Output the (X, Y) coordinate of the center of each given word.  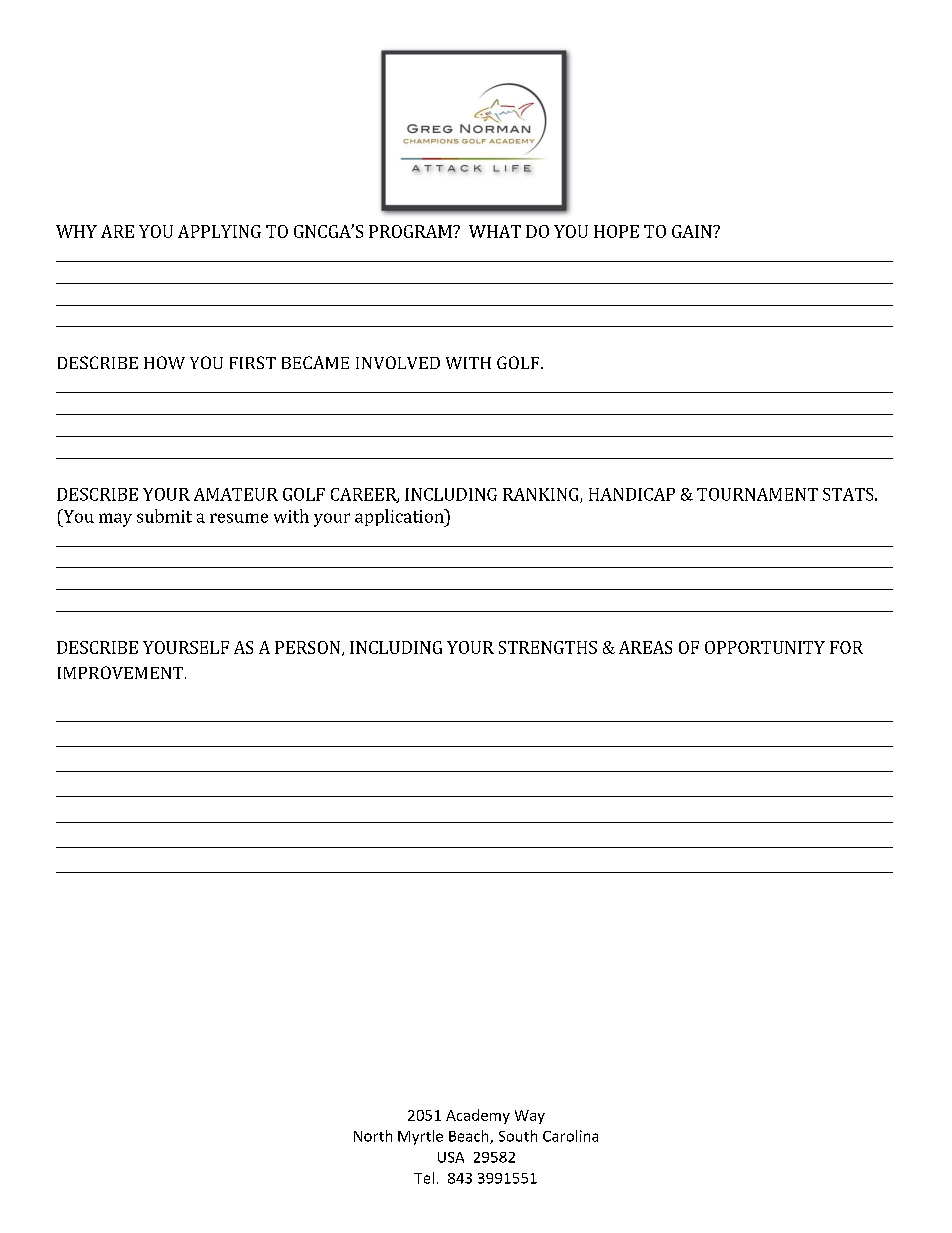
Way (530, 1117)
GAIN (693, 231)
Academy (478, 1116)
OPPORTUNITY (765, 647)
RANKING (542, 495)
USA (451, 1157)
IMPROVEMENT (120, 672)
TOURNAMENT (757, 494)
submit (164, 516)
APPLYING (219, 231)
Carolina (570, 1136)
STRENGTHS (548, 647)
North (373, 1136)
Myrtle (420, 1137)
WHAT (495, 231)
